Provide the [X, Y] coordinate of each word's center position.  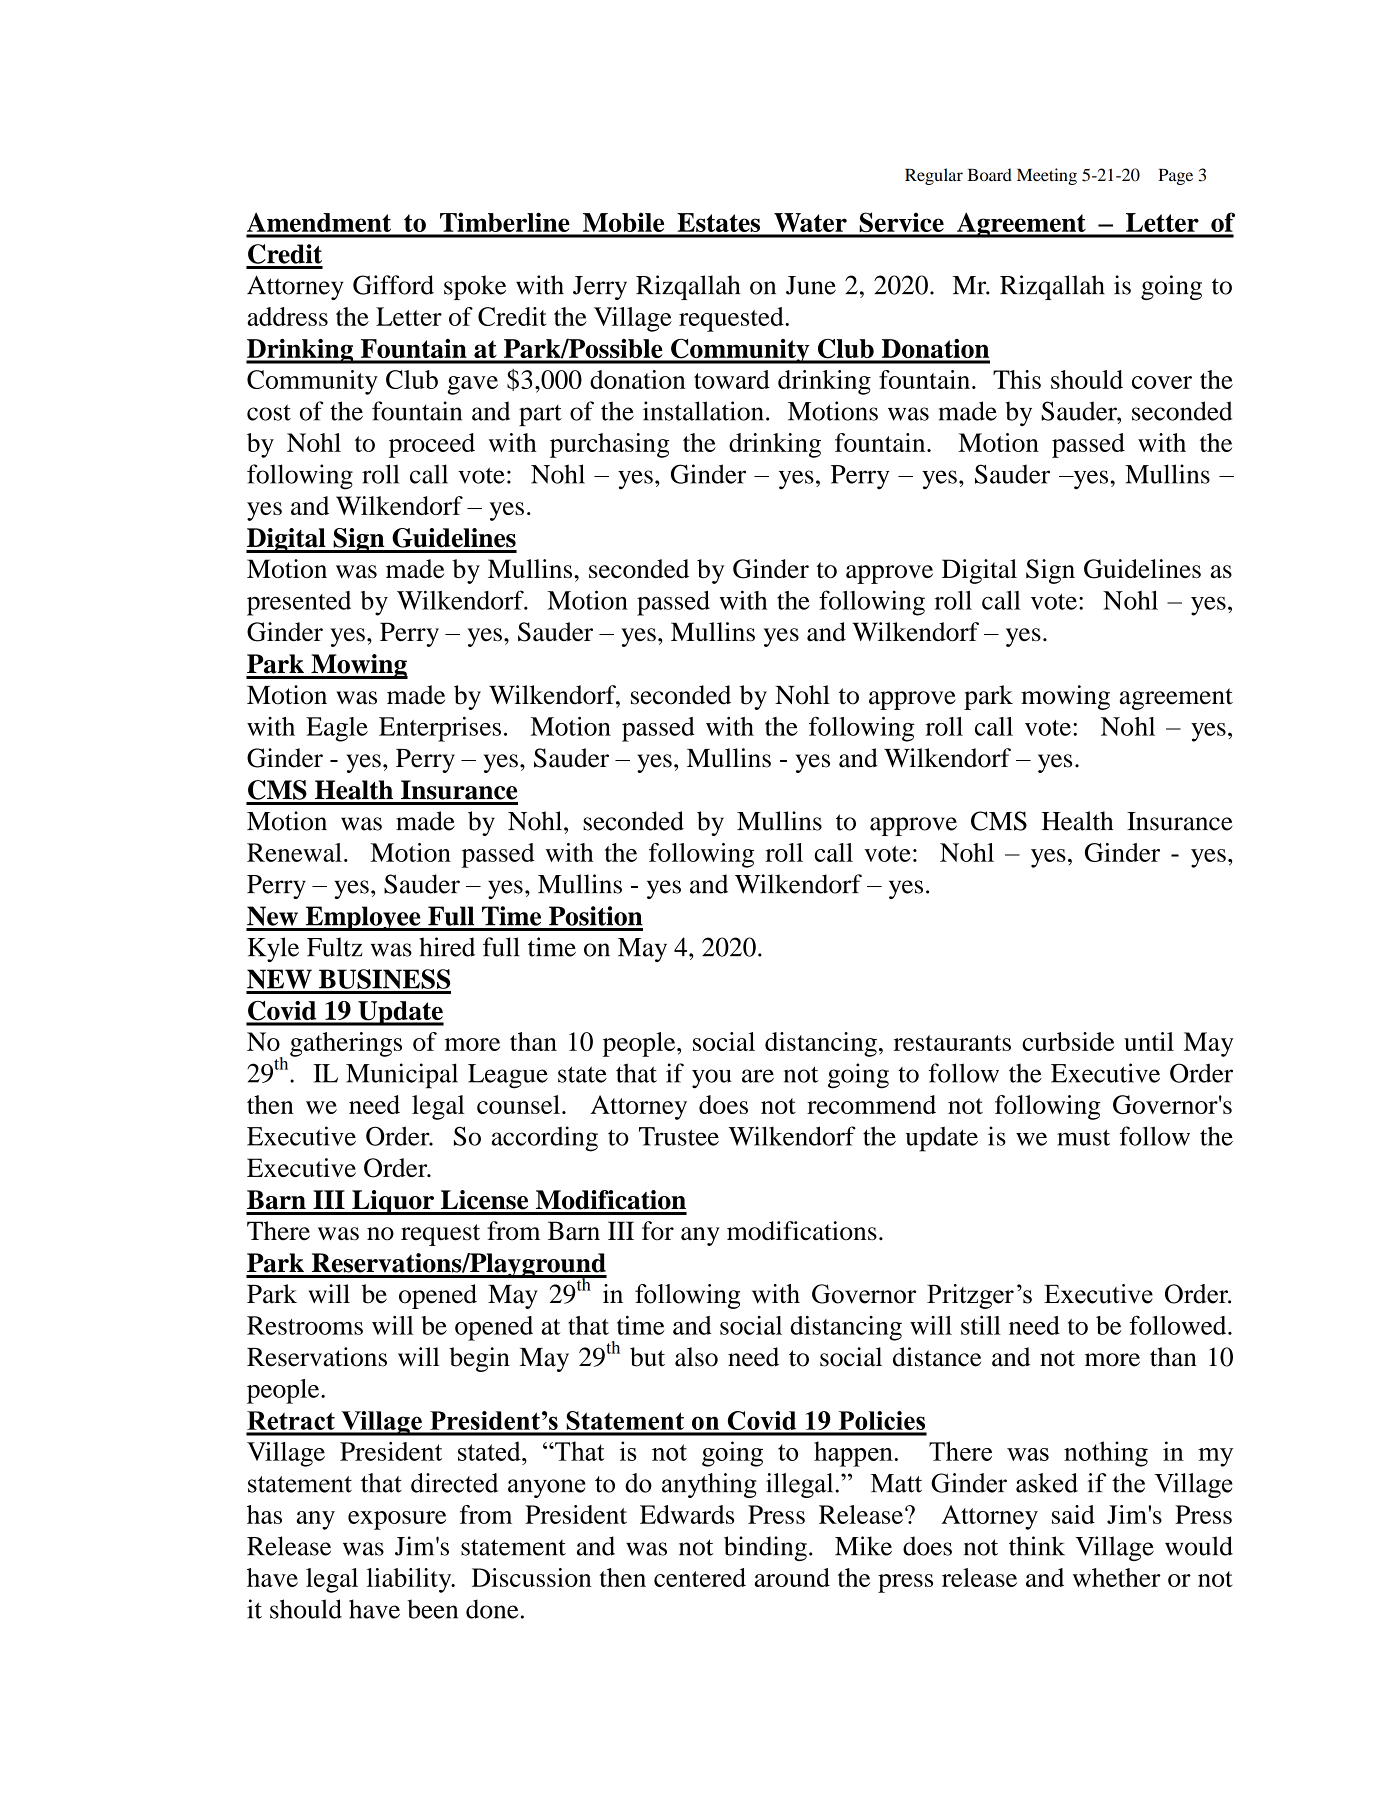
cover [1162, 382]
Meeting [1047, 176]
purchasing [610, 445]
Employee [363, 918]
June [811, 285]
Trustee [679, 1136]
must [1083, 1137]
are [758, 1076]
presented [299, 603]
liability [410, 1580]
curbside [1068, 1041]
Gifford [393, 285]
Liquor [393, 1202]
